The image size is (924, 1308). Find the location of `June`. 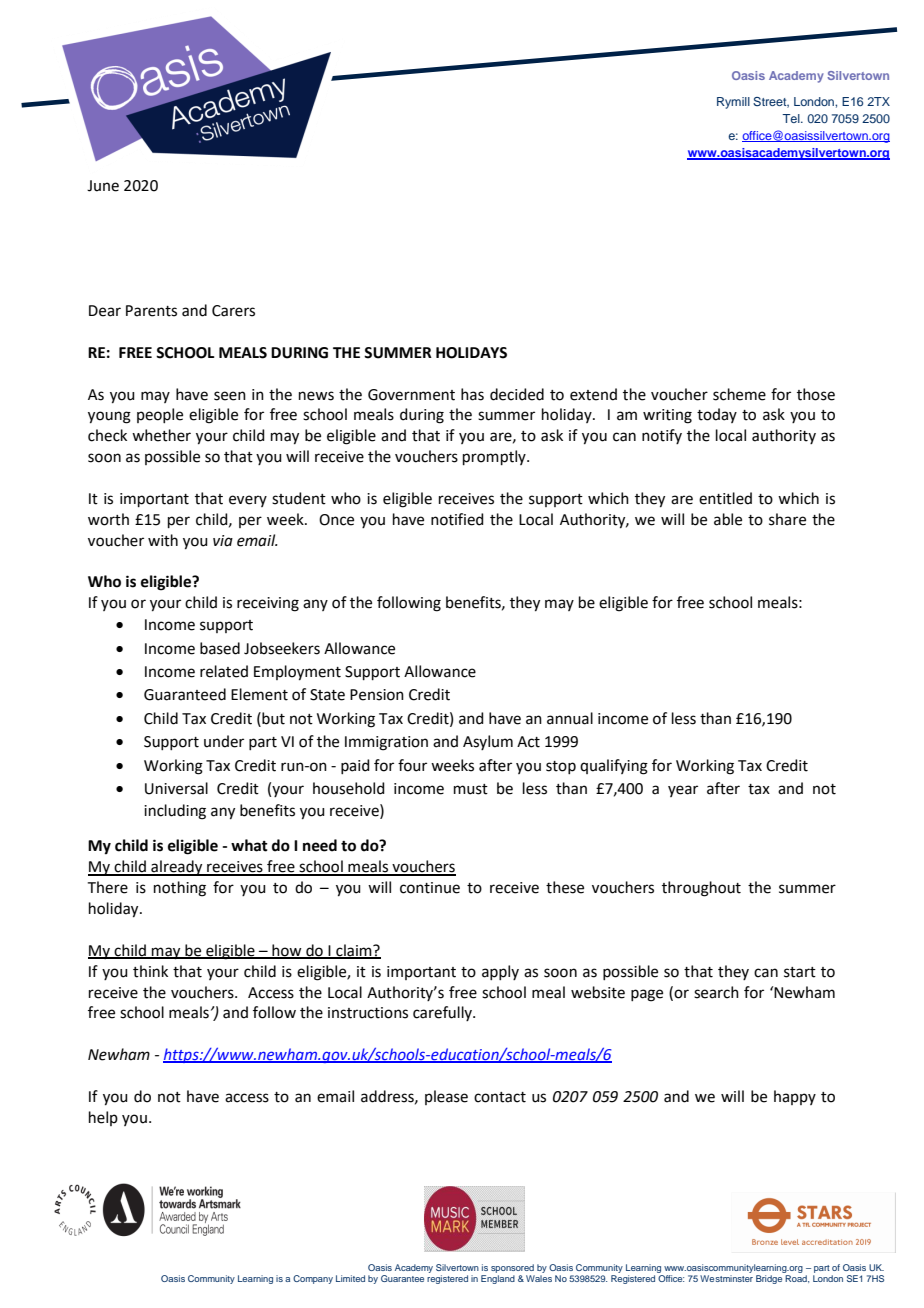

June is located at coordinates (103, 186).
